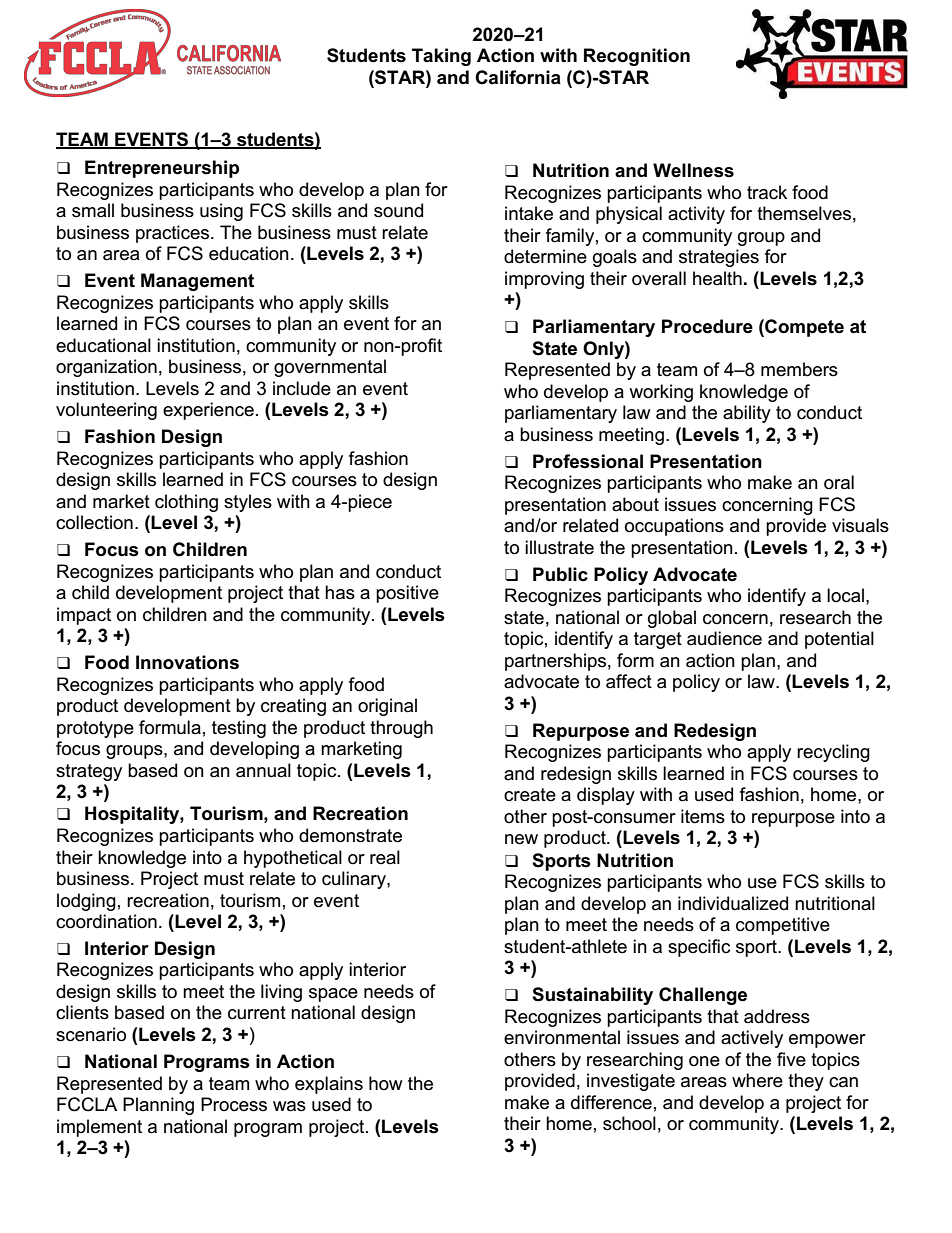  I want to click on Process, so click(234, 1104).
